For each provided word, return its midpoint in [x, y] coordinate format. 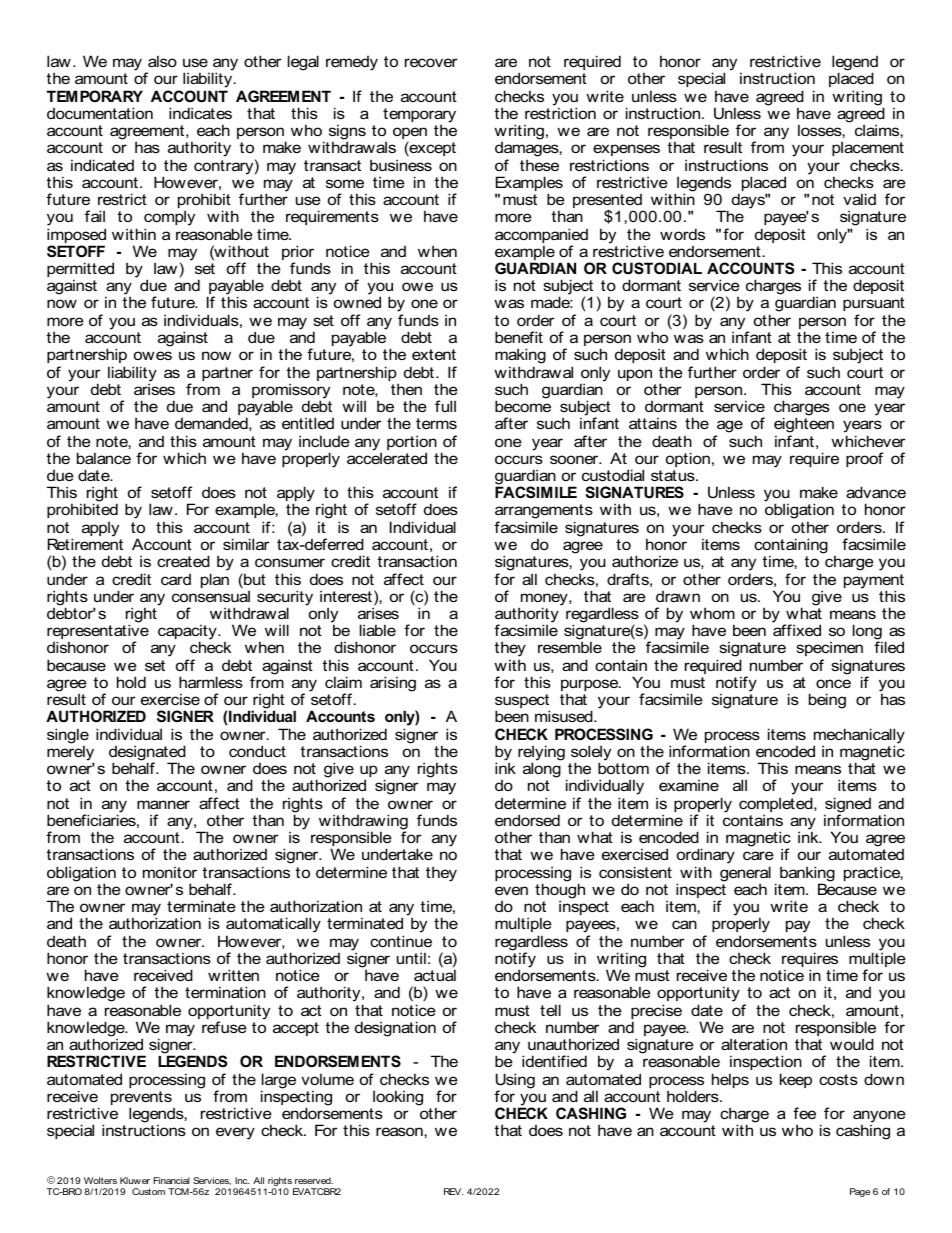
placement [868, 150]
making [520, 357]
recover [431, 62]
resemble [570, 647]
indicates [200, 113]
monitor [170, 872]
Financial [172, 1180]
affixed [797, 630]
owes [153, 355]
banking [807, 875]
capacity [188, 633]
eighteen [804, 426]
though [560, 892]
